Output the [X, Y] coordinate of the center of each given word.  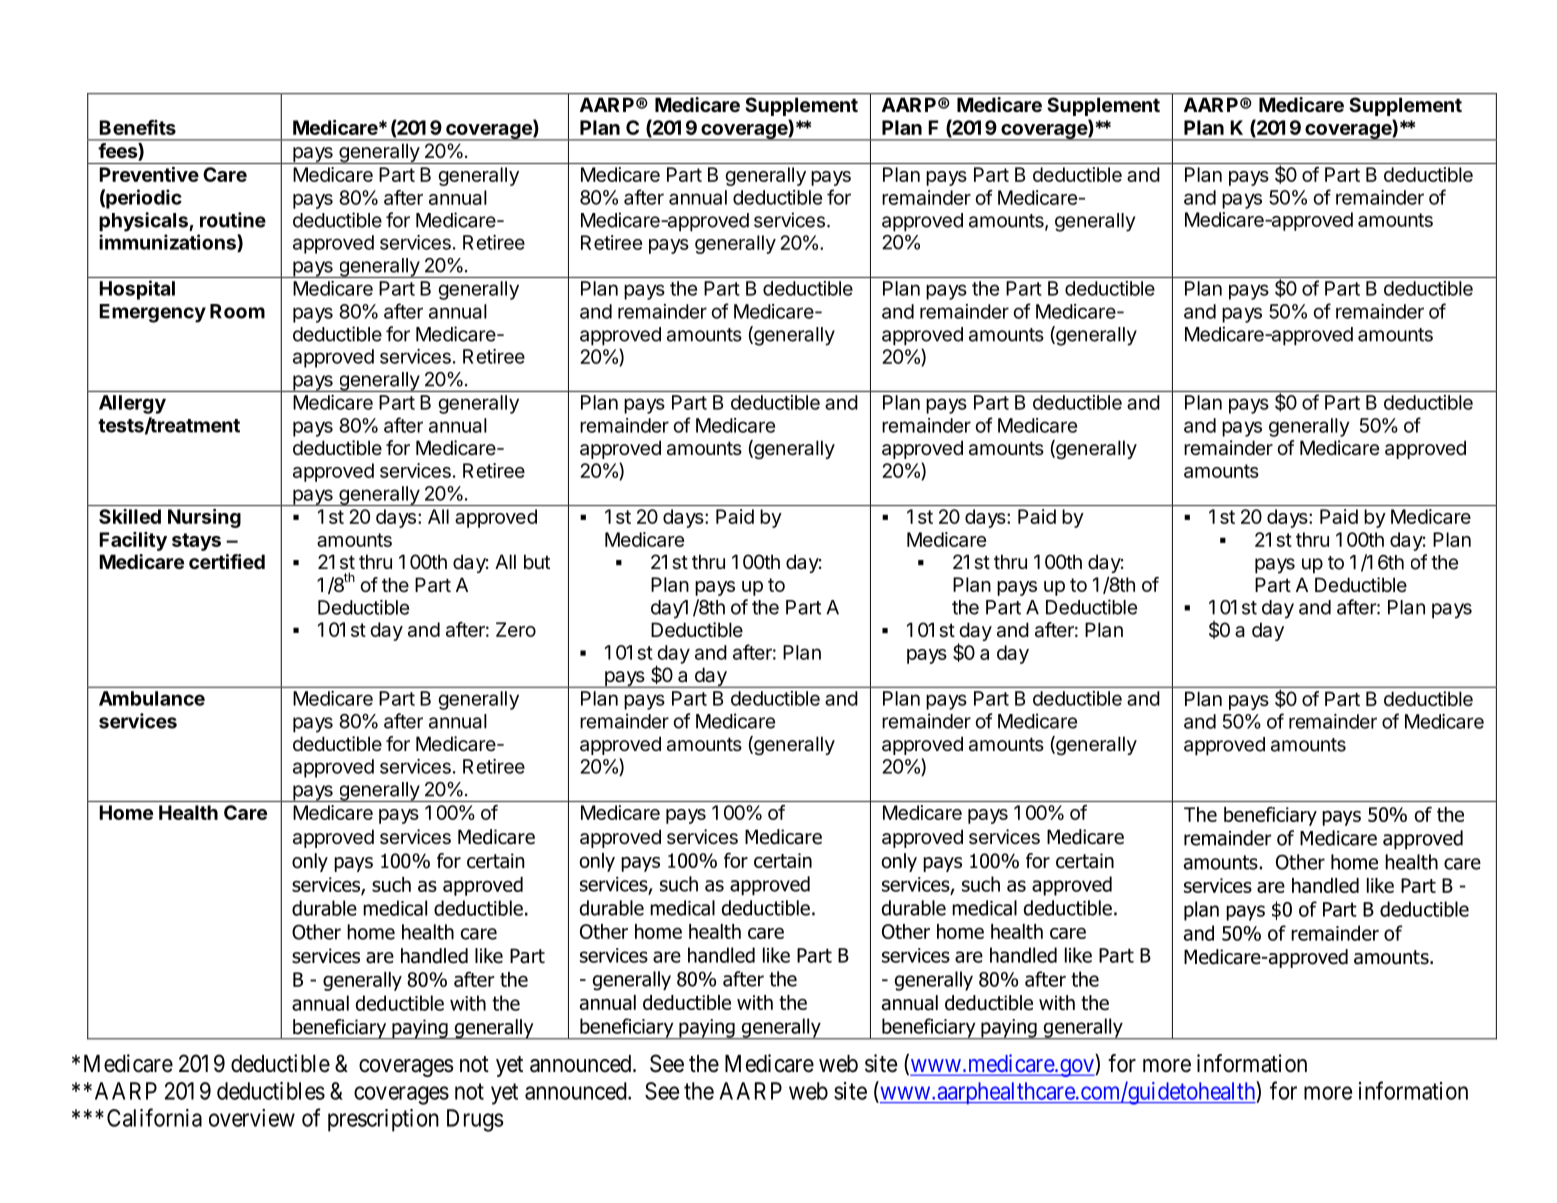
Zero [516, 629]
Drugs [475, 1120]
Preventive [149, 174]
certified [227, 561]
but [537, 561]
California [154, 1117]
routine [233, 220]
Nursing [204, 518]
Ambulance [152, 698]
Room [237, 311]
